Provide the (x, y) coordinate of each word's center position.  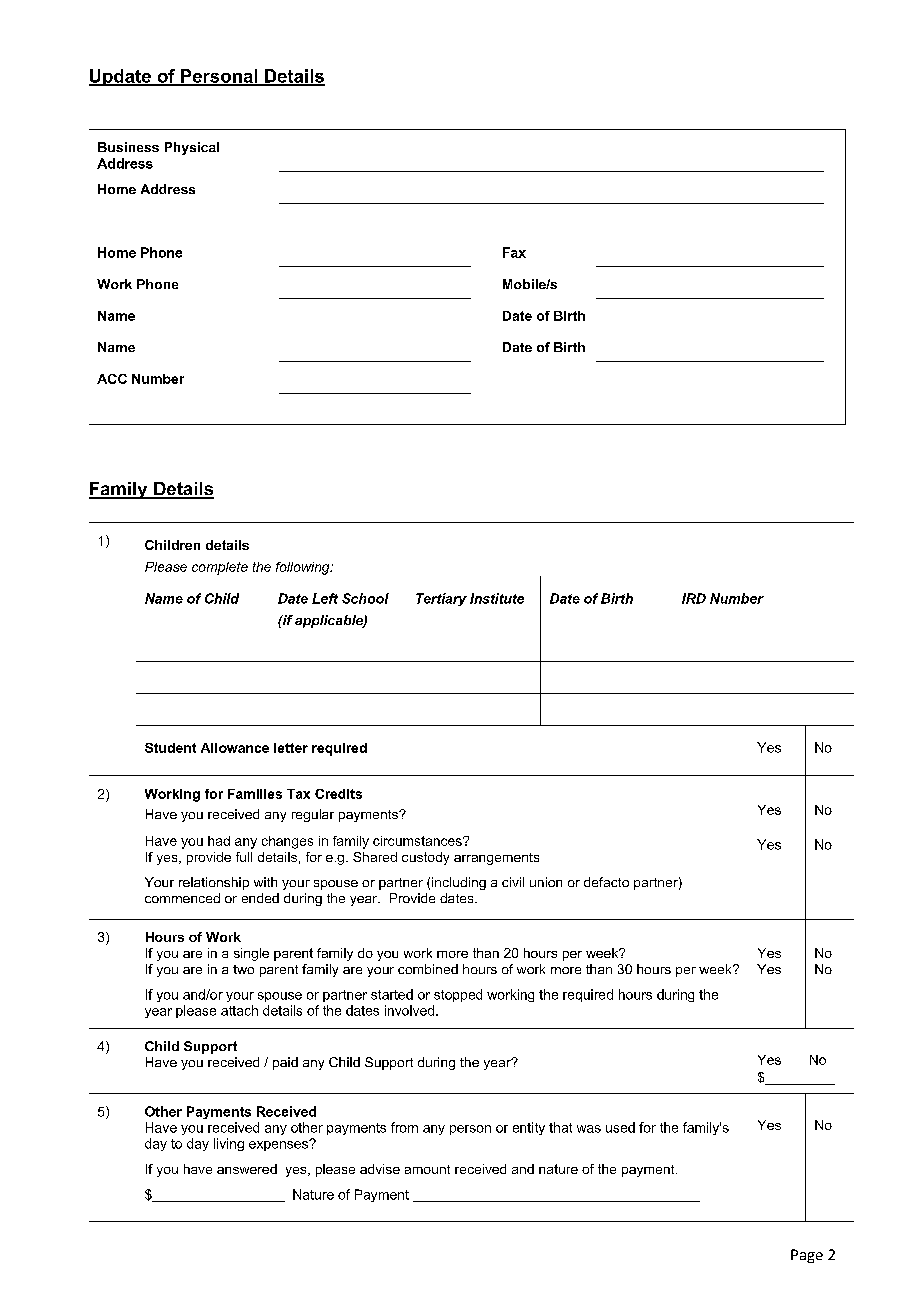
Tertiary (441, 599)
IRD (694, 598)
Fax (514, 252)
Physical (192, 148)
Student (170, 748)
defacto (606, 882)
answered (247, 1169)
